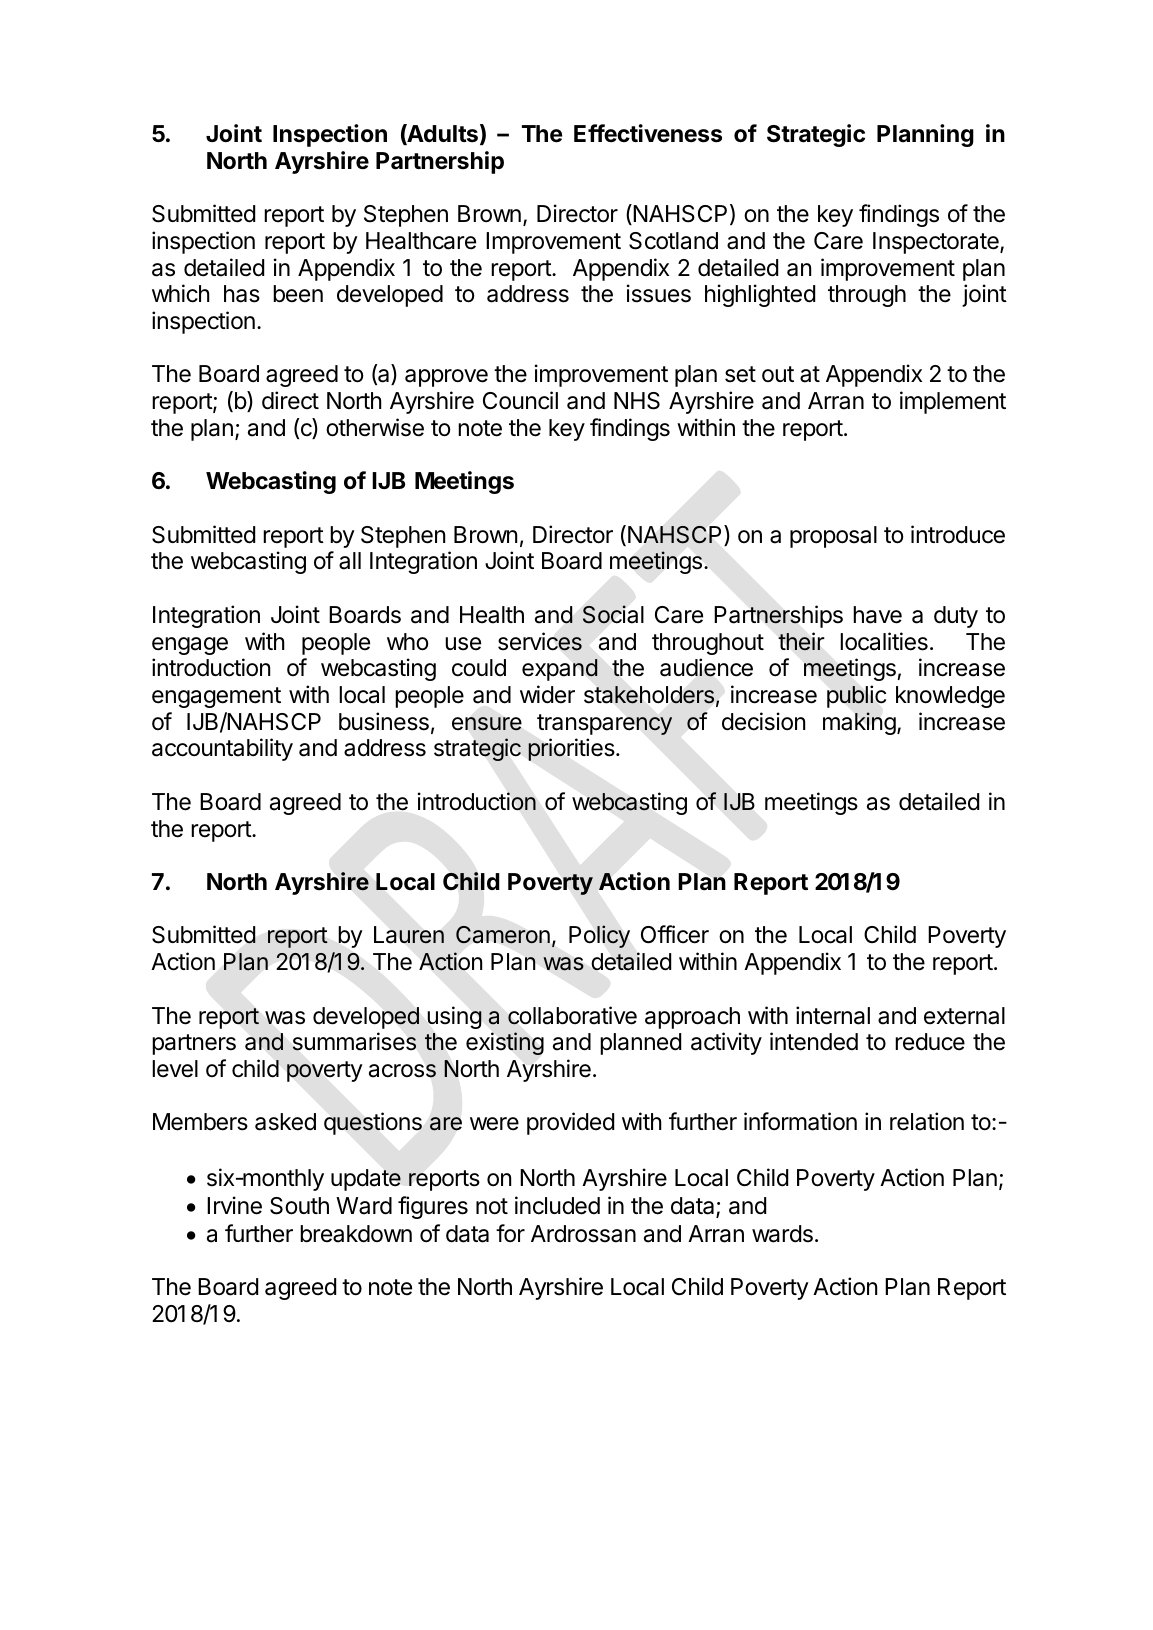 The height and width of the image is (1630, 1153). Describe the element at coordinates (299, 1206) in the image. I see `South` at that location.
